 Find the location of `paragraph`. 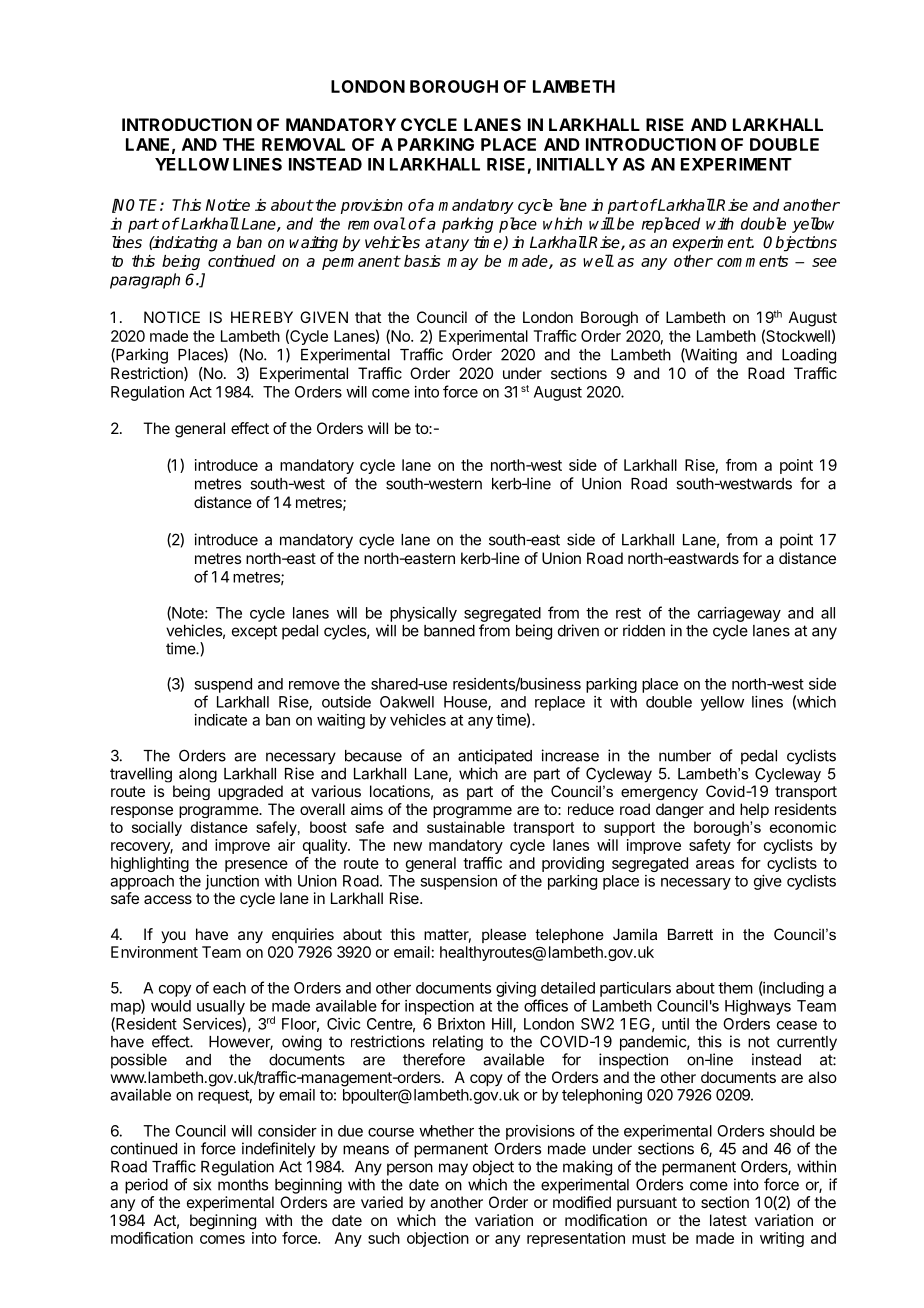

paragraph is located at coordinates (145, 281).
